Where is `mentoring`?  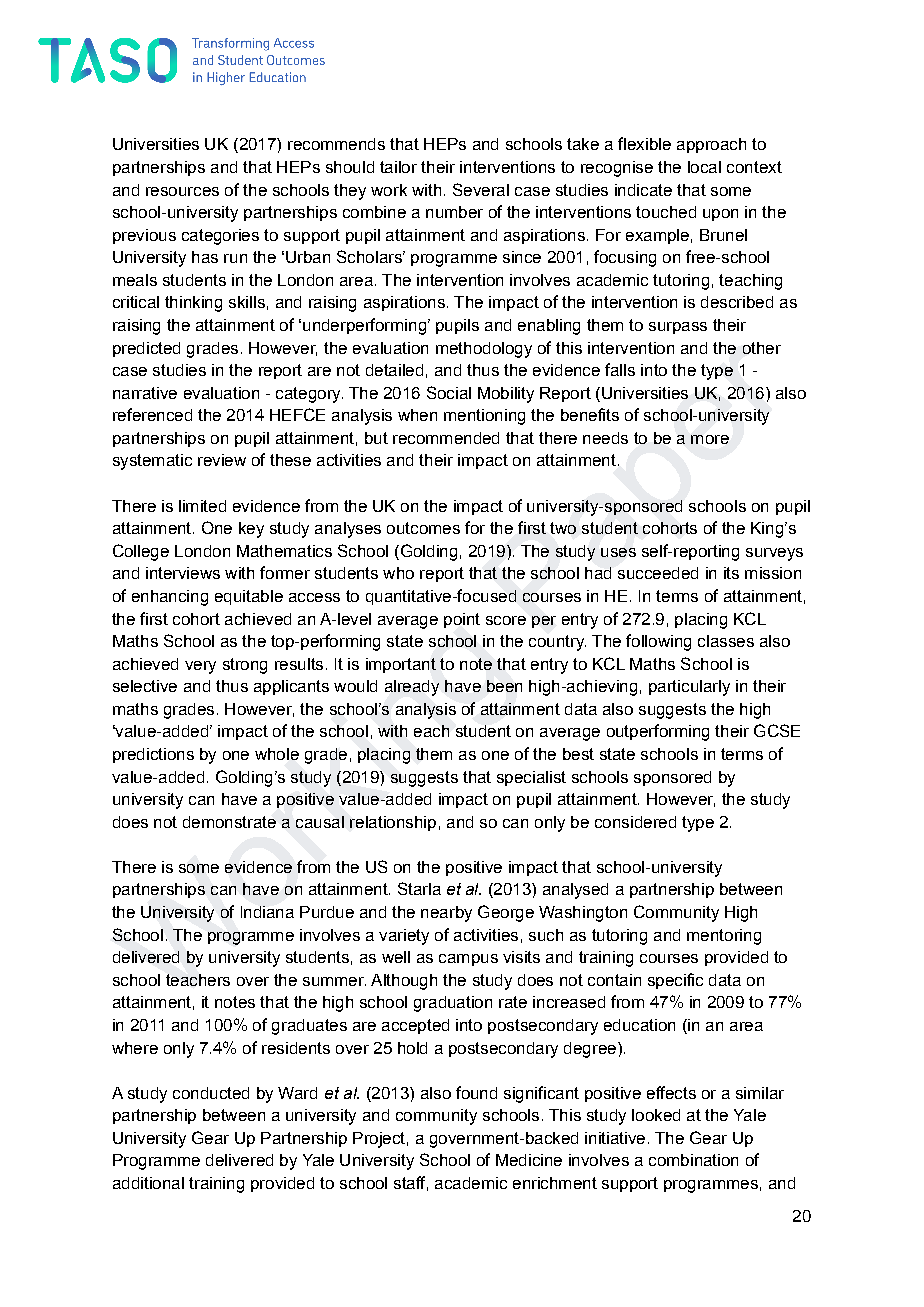
mentoring is located at coordinates (724, 937).
